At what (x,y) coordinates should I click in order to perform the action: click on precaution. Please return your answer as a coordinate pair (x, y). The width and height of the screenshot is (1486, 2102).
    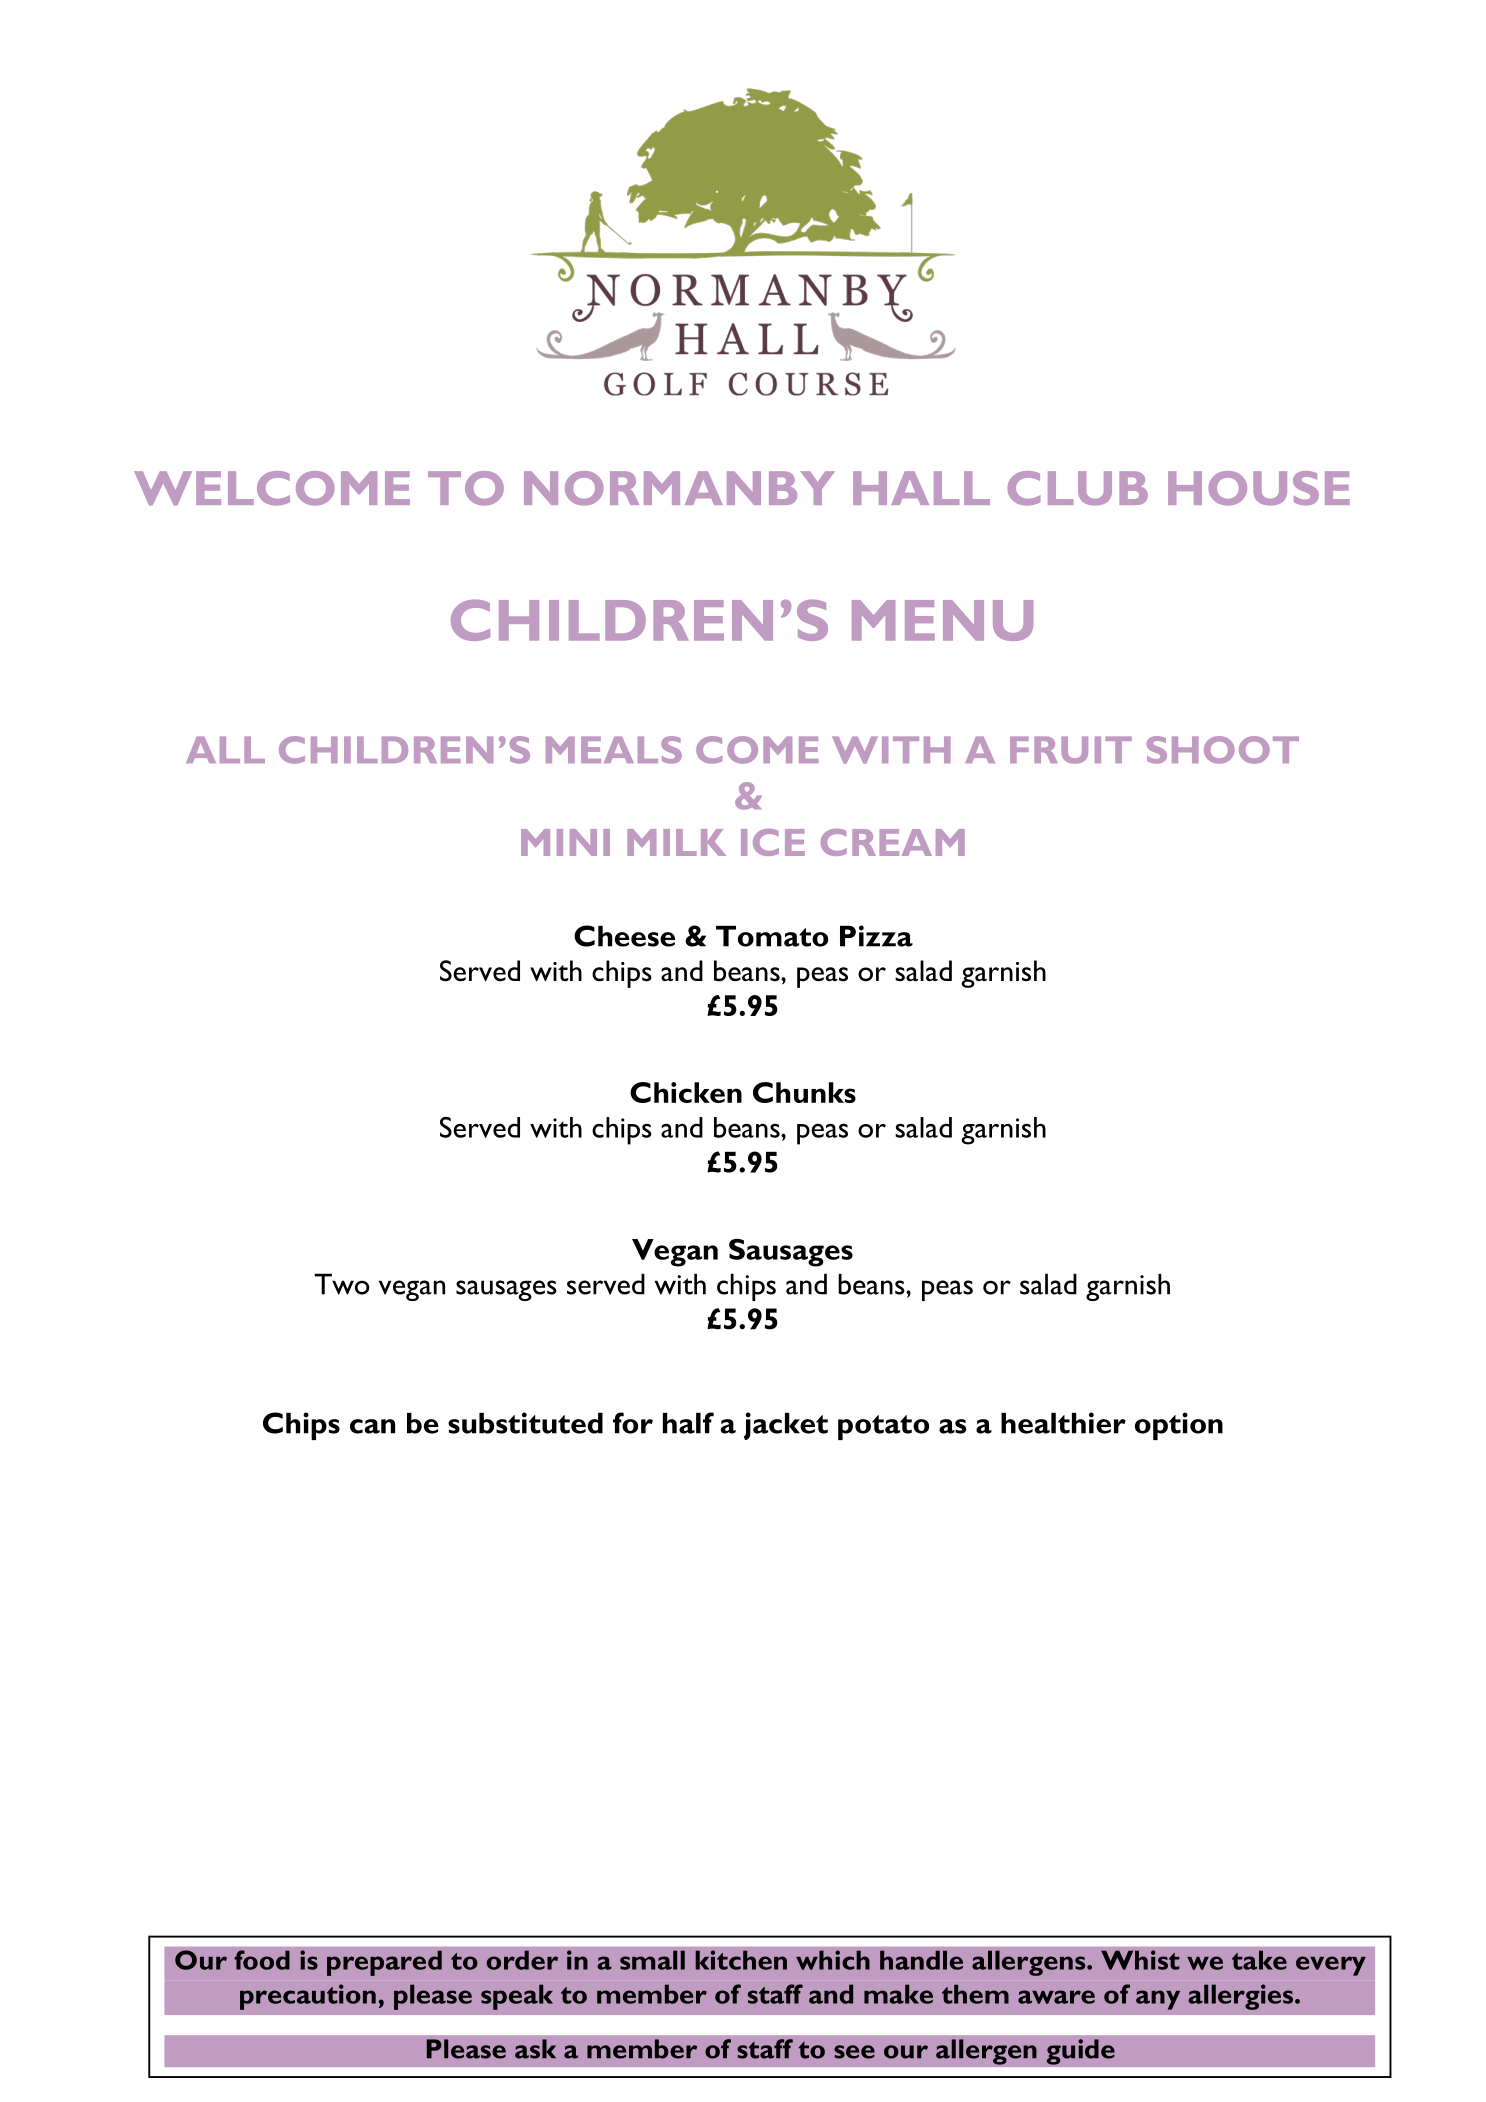
    Looking at the image, I should click on (308, 1997).
